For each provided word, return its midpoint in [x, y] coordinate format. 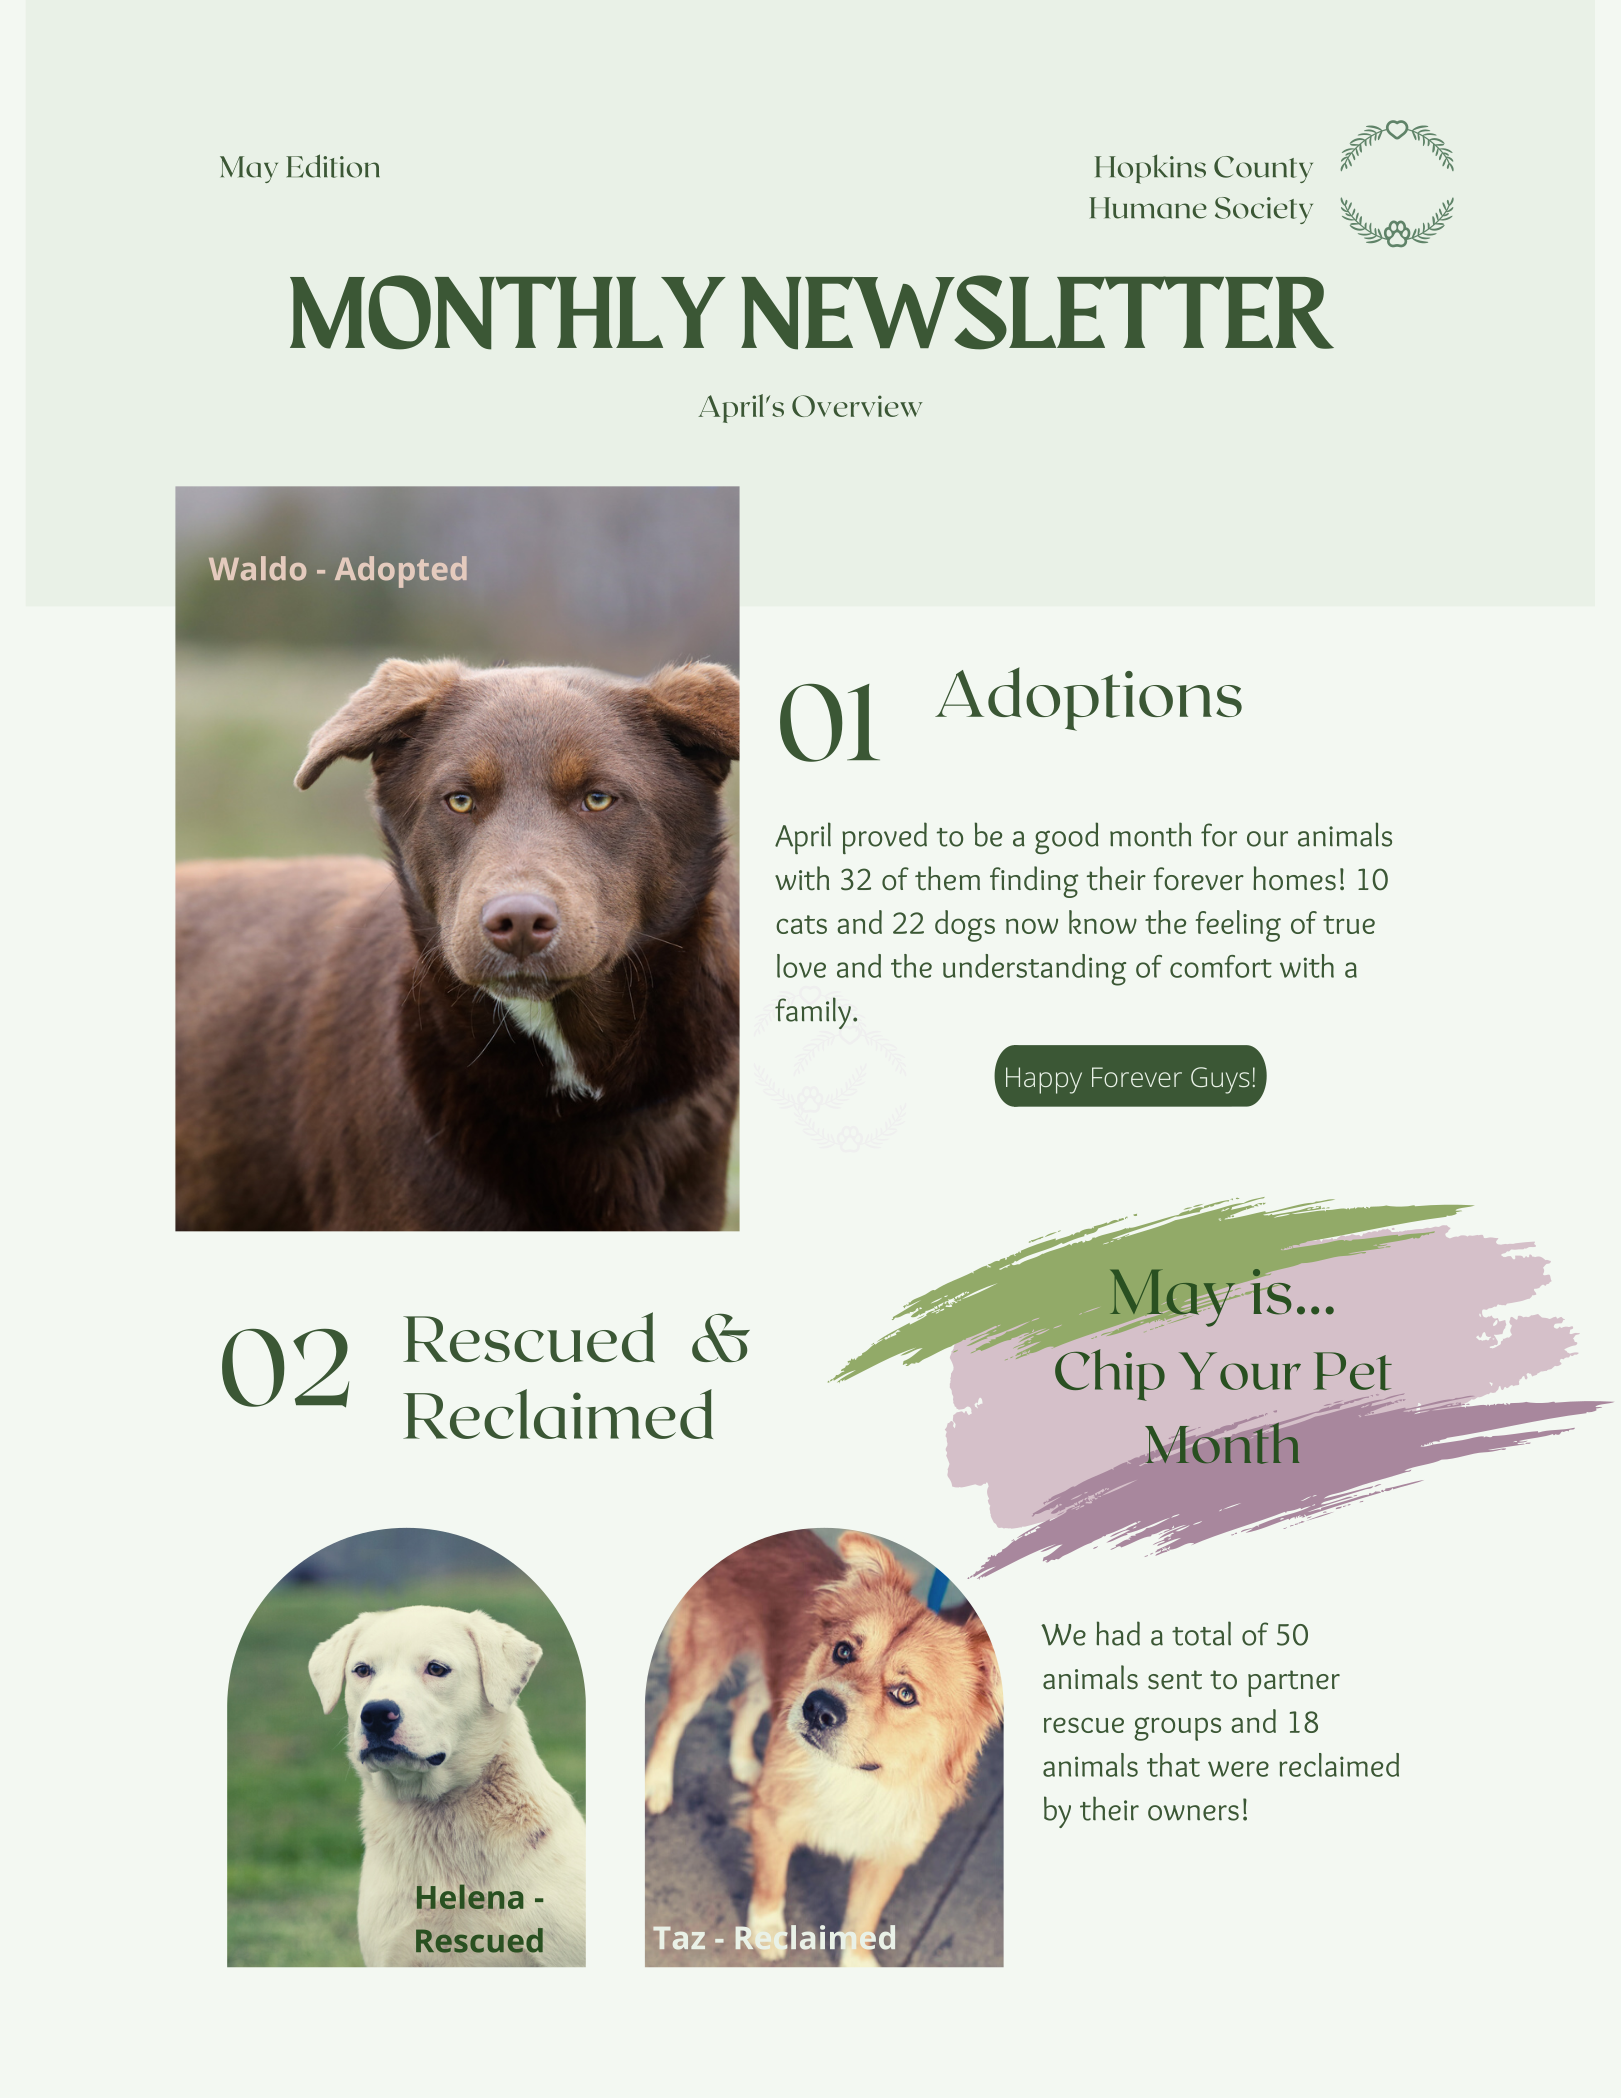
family [813, 1013]
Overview [857, 406]
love [801, 966]
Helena [470, 1897]
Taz [679, 1938]
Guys [1220, 1080]
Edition [333, 166]
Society [1264, 210]
